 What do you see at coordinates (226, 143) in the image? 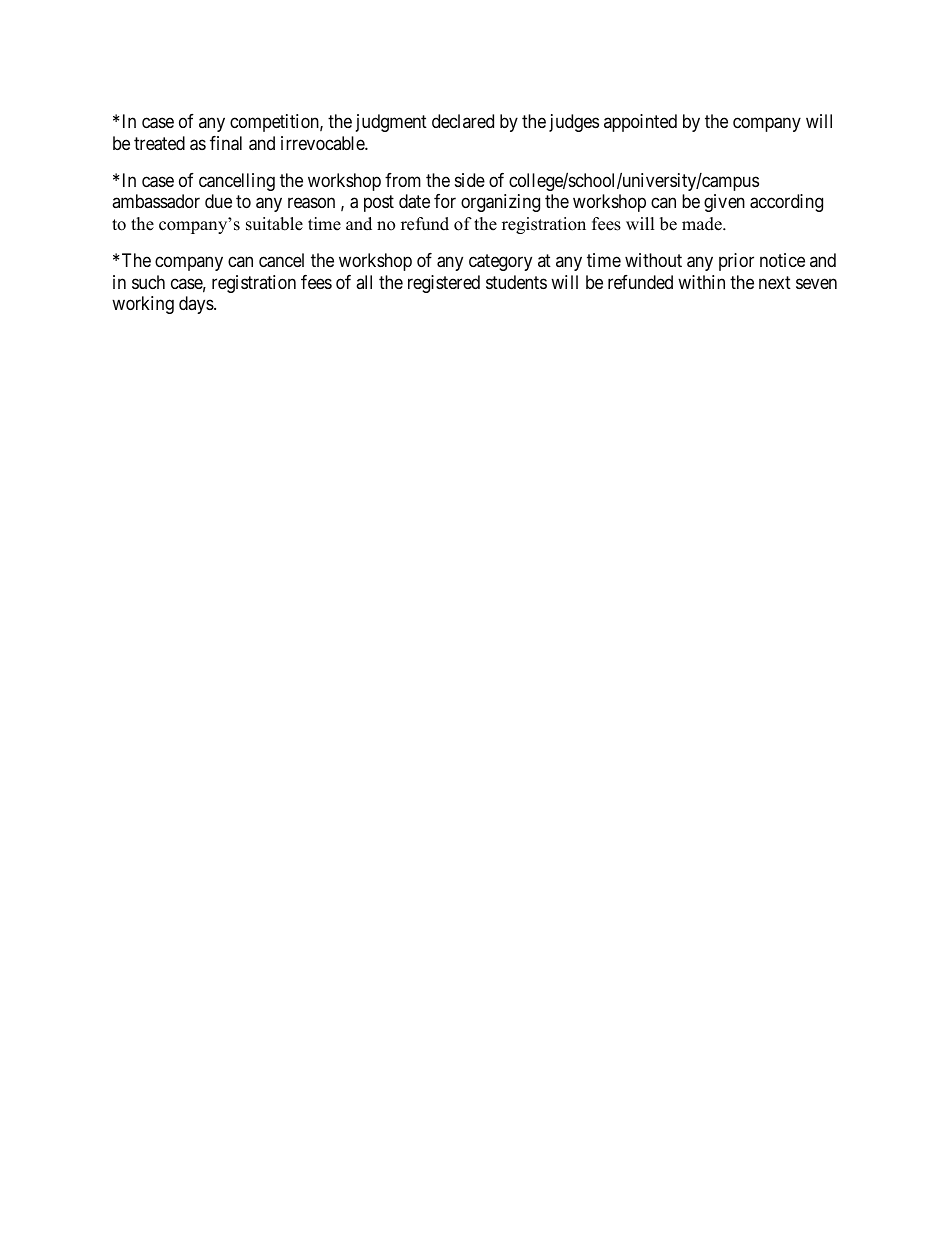
I see `final` at bounding box center [226, 143].
